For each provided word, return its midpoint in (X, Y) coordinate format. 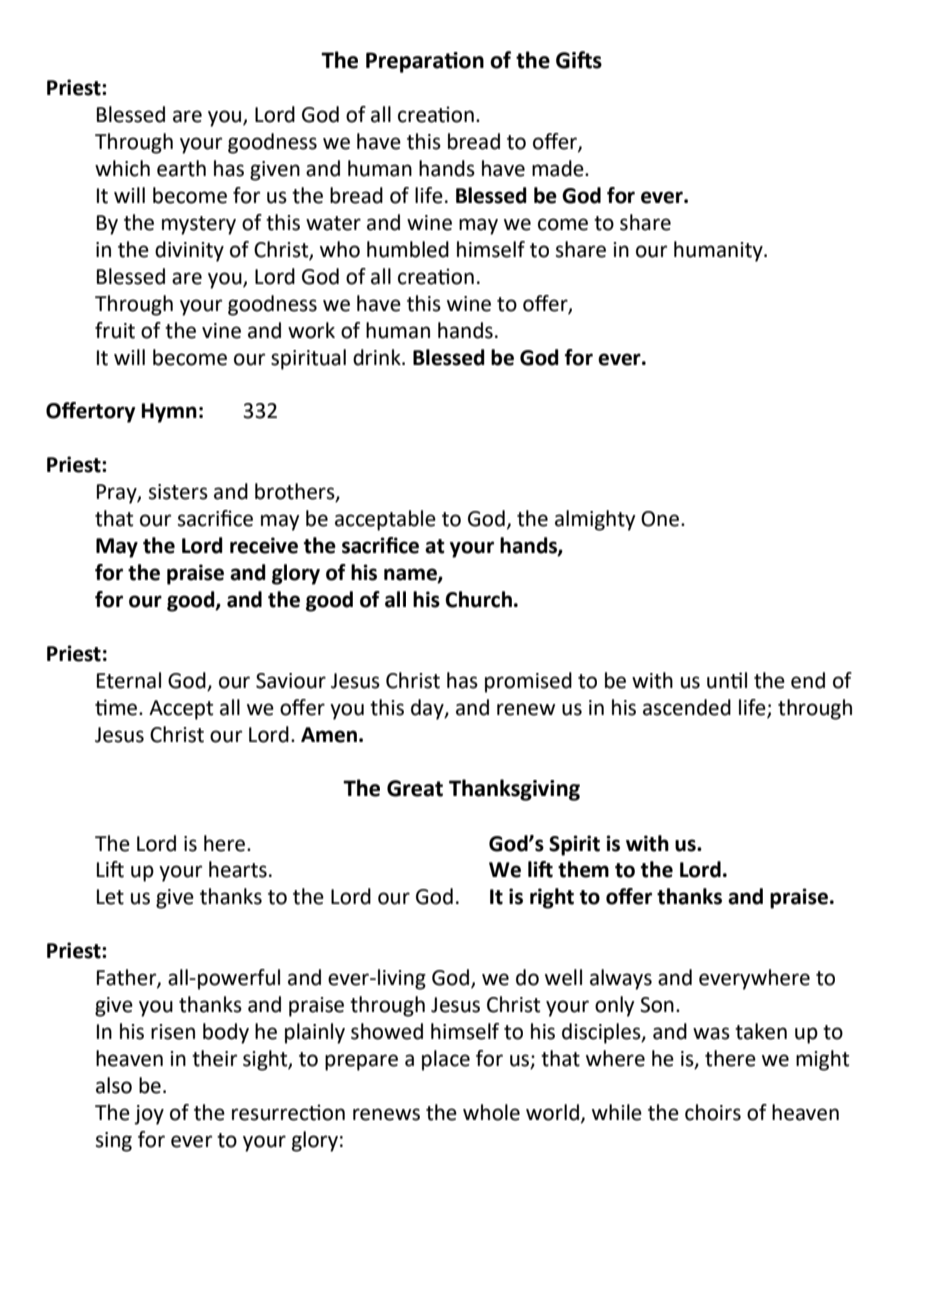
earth (181, 168)
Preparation (425, 62)
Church (478, 599)
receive (264, 545)
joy (149, 1115)
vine (221, 331)
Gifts (579, 60)
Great (415, 788)
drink (378, 357)
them (583, 869)
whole (491, 1112)
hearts (238, 869)
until (727, 680)
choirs (713, 1112)
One (660, 519)
